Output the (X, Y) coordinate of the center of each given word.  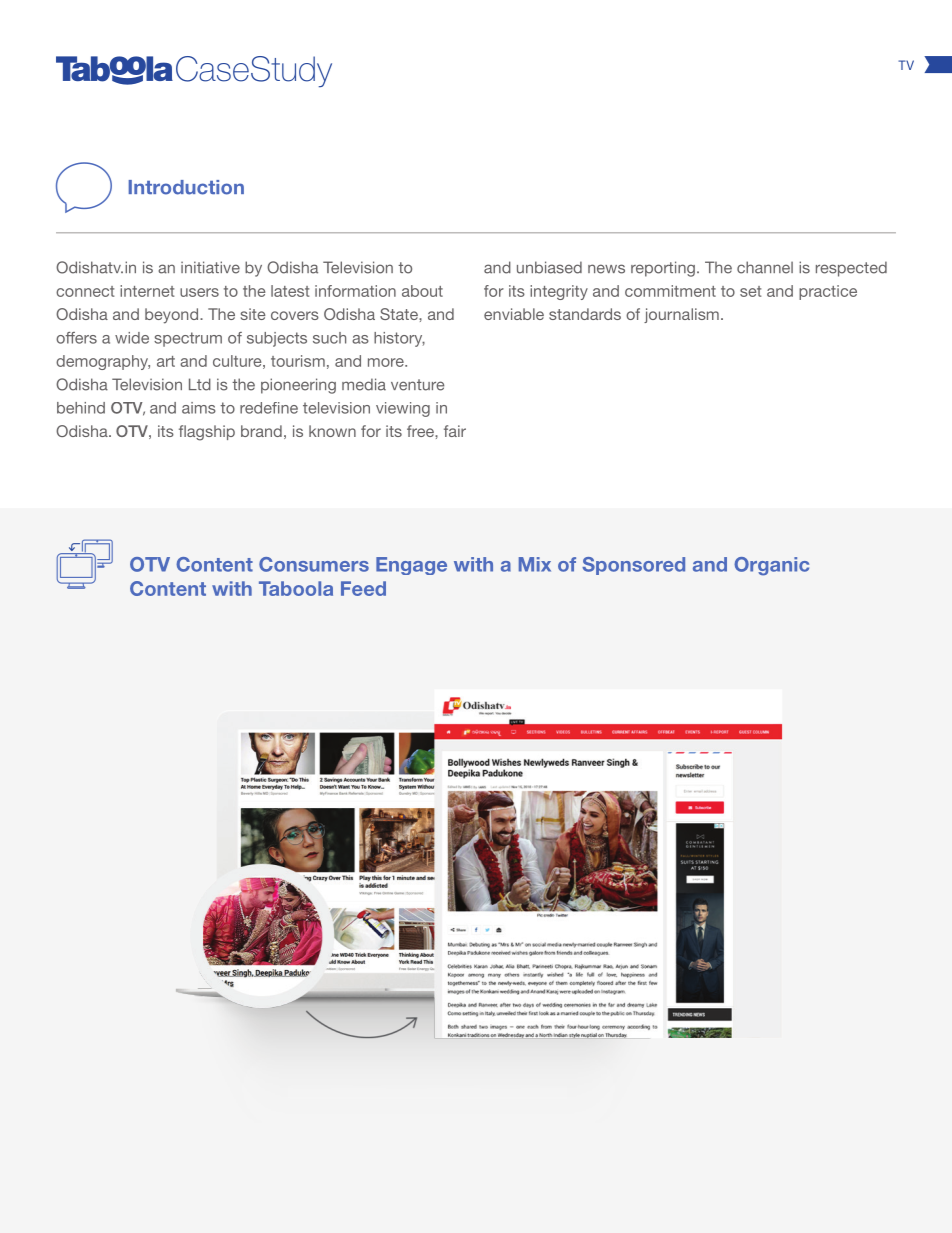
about (422, 291)
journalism (681, 315)
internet (147, 291)
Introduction (186, 187)
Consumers (314, 564)
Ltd (200, 384)
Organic (771, 566)
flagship (207, 433)
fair (455, 431)
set (750, 291)
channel (765, 267)
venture (417, 385)
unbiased (549, 267)
